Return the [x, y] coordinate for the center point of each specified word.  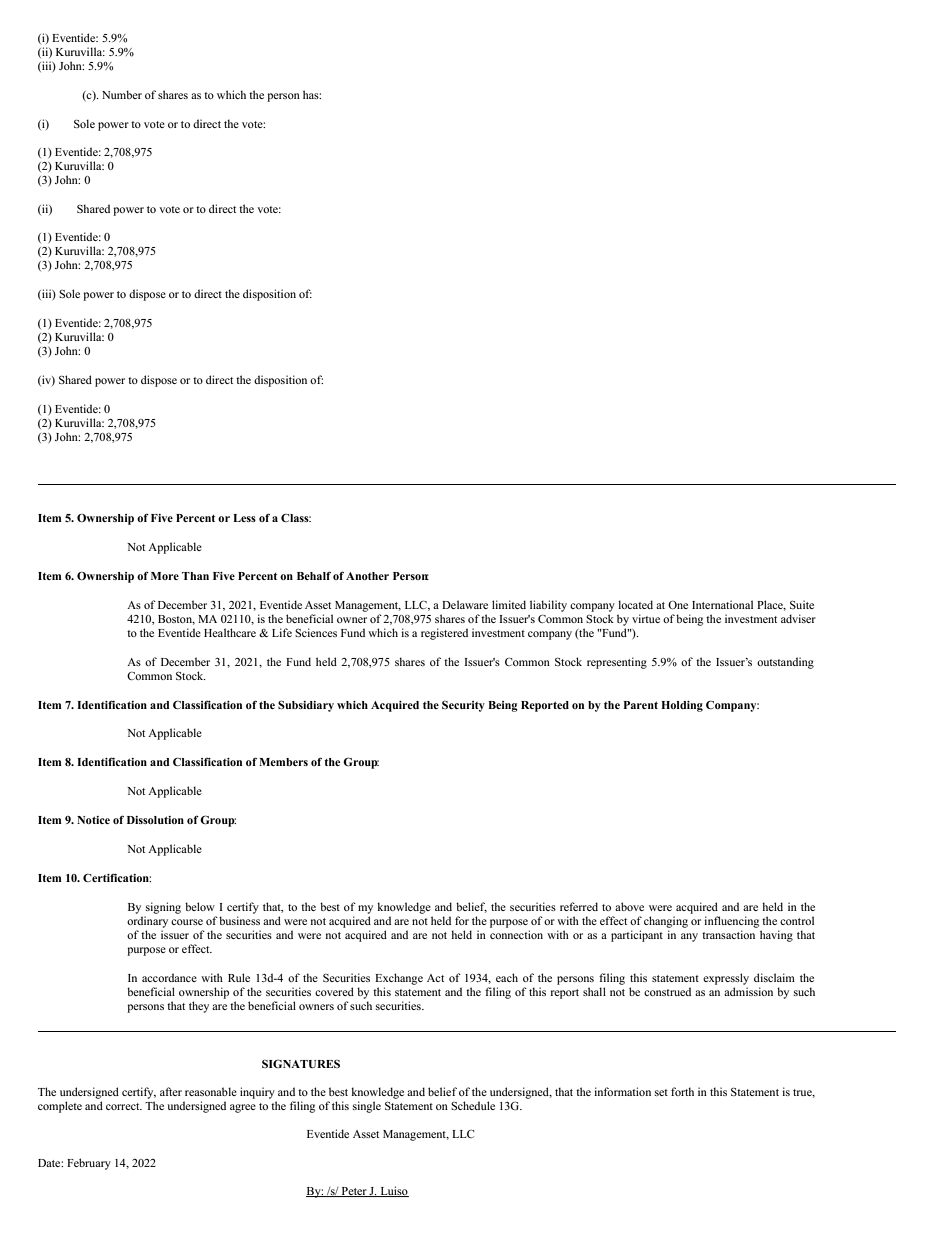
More [165, 576]
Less [244, 518]
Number [122, 94]
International [722, 604]
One [678, 604]
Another [367, 576]
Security [463, 706]
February [89, 1164]
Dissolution [155, 820]
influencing [731, 922]
